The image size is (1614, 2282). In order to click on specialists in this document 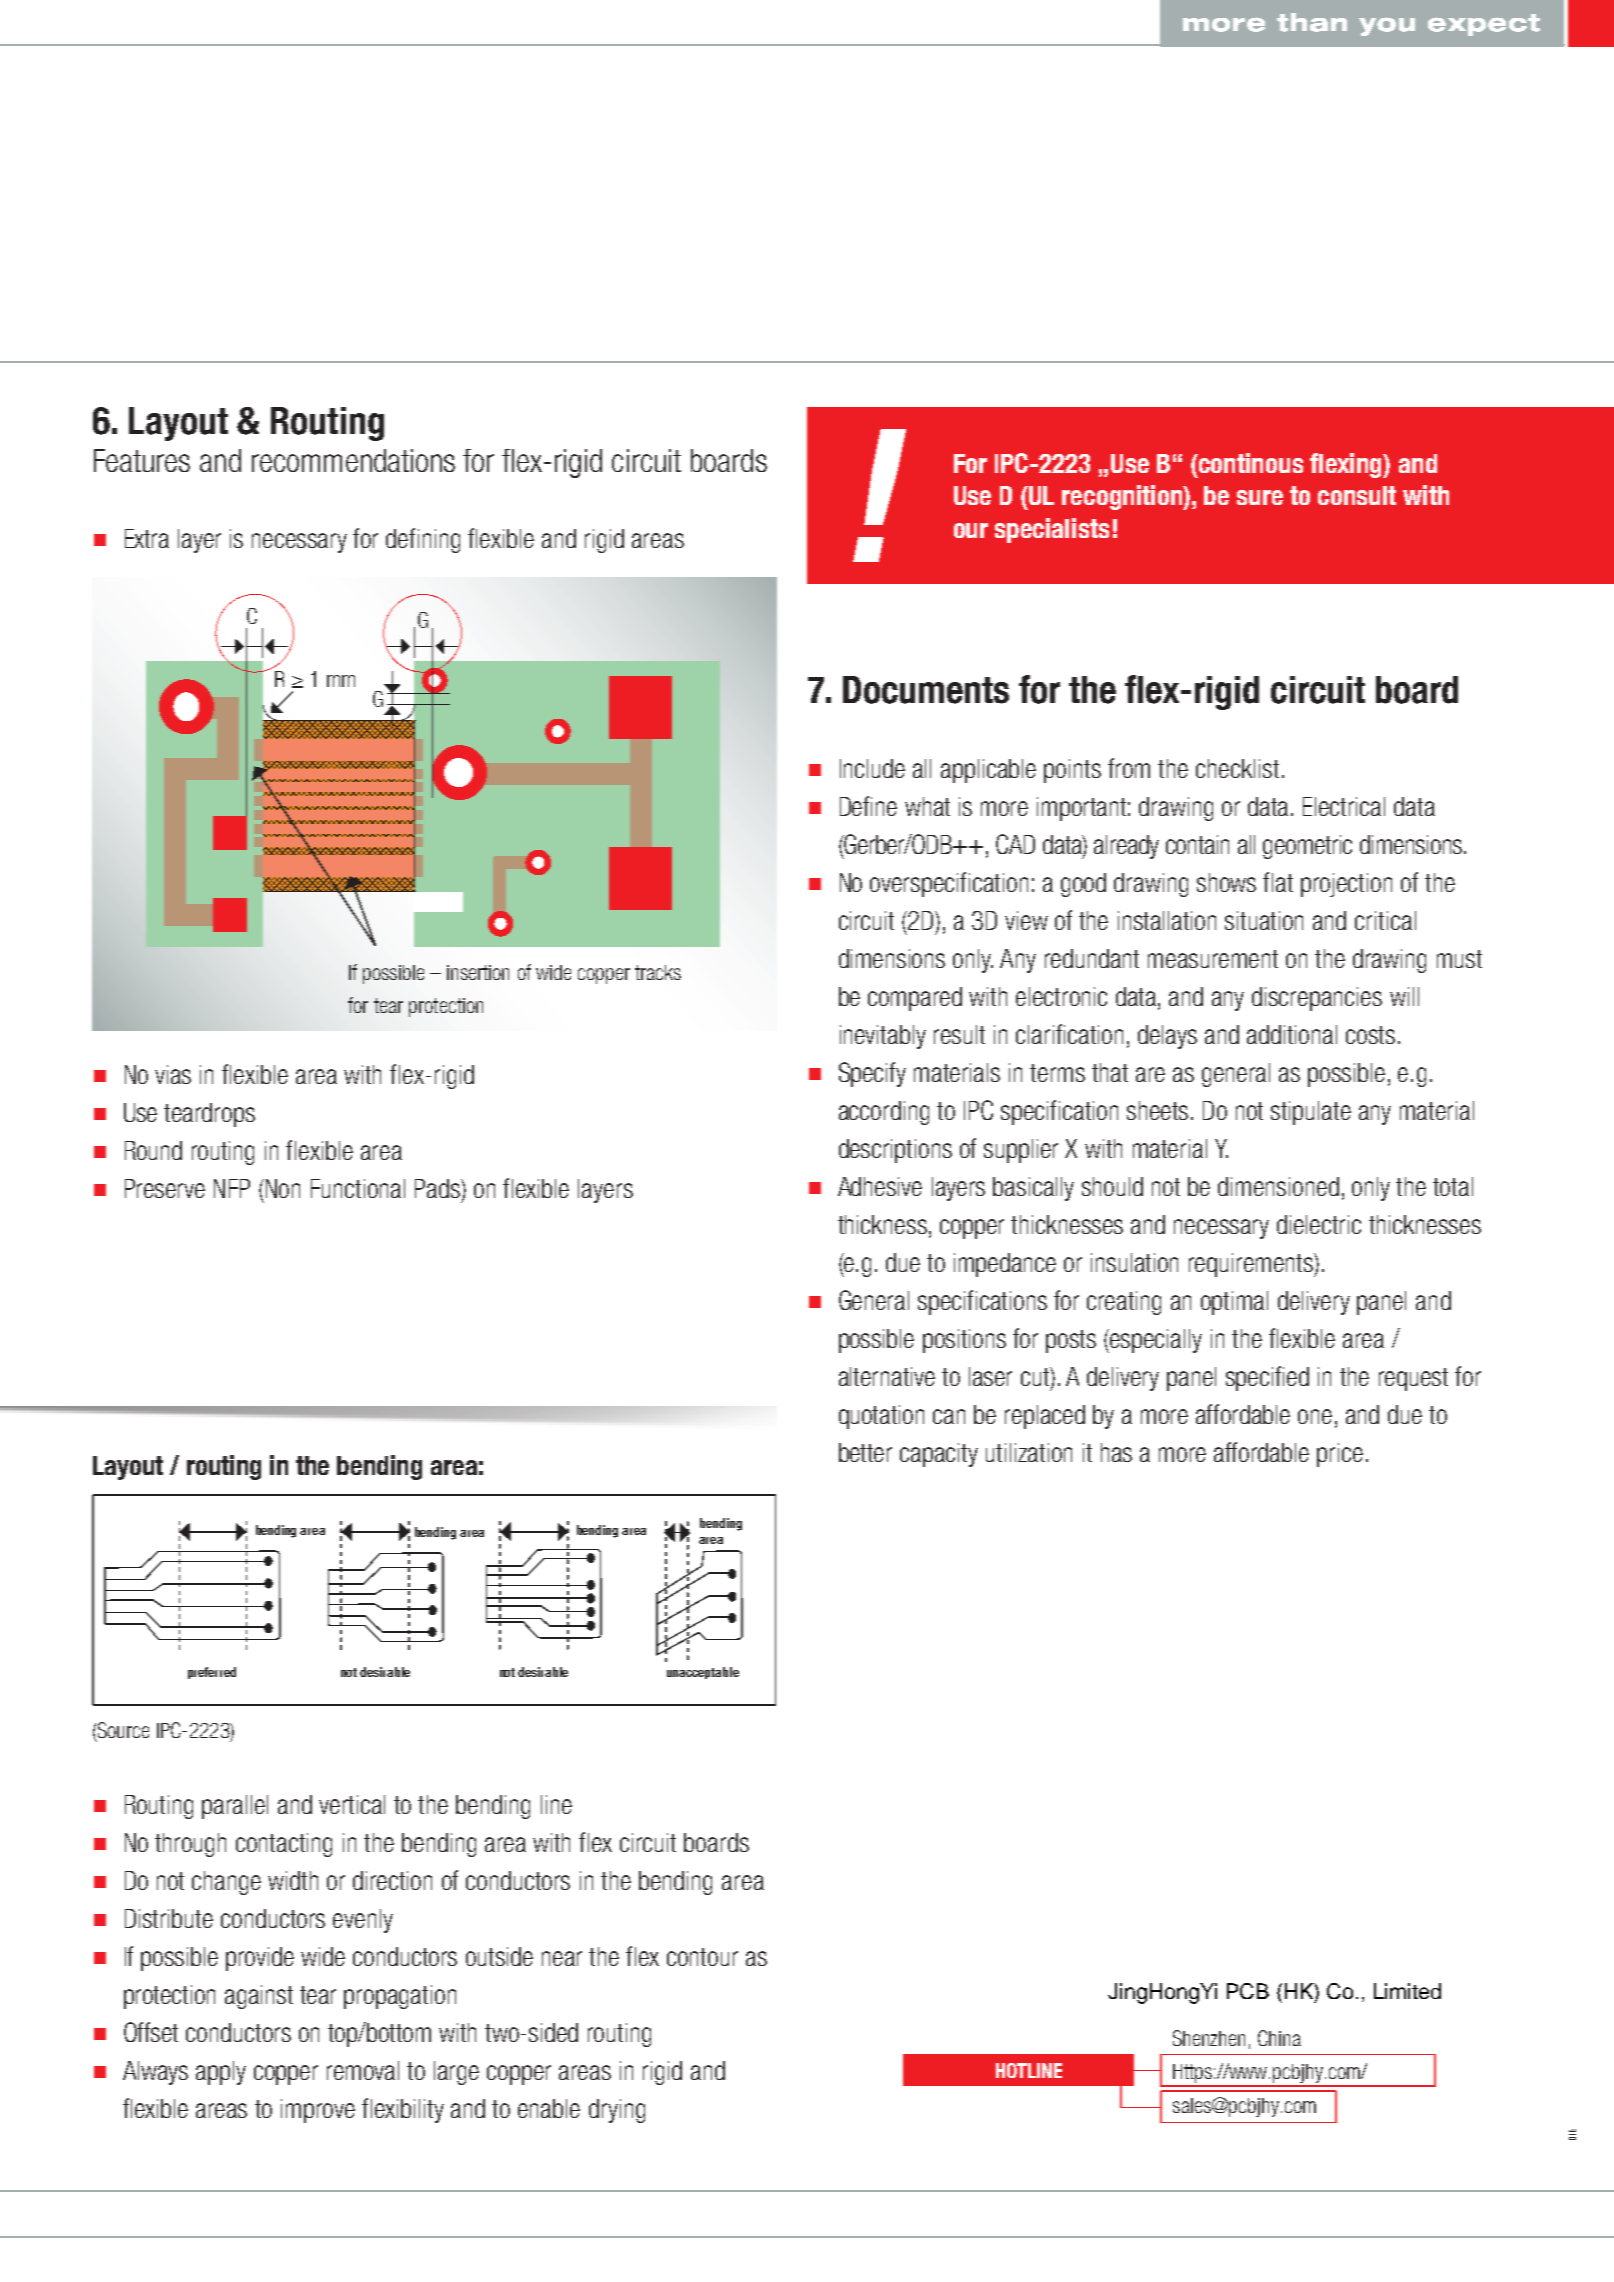, I will do `click(1052, 530)`.
